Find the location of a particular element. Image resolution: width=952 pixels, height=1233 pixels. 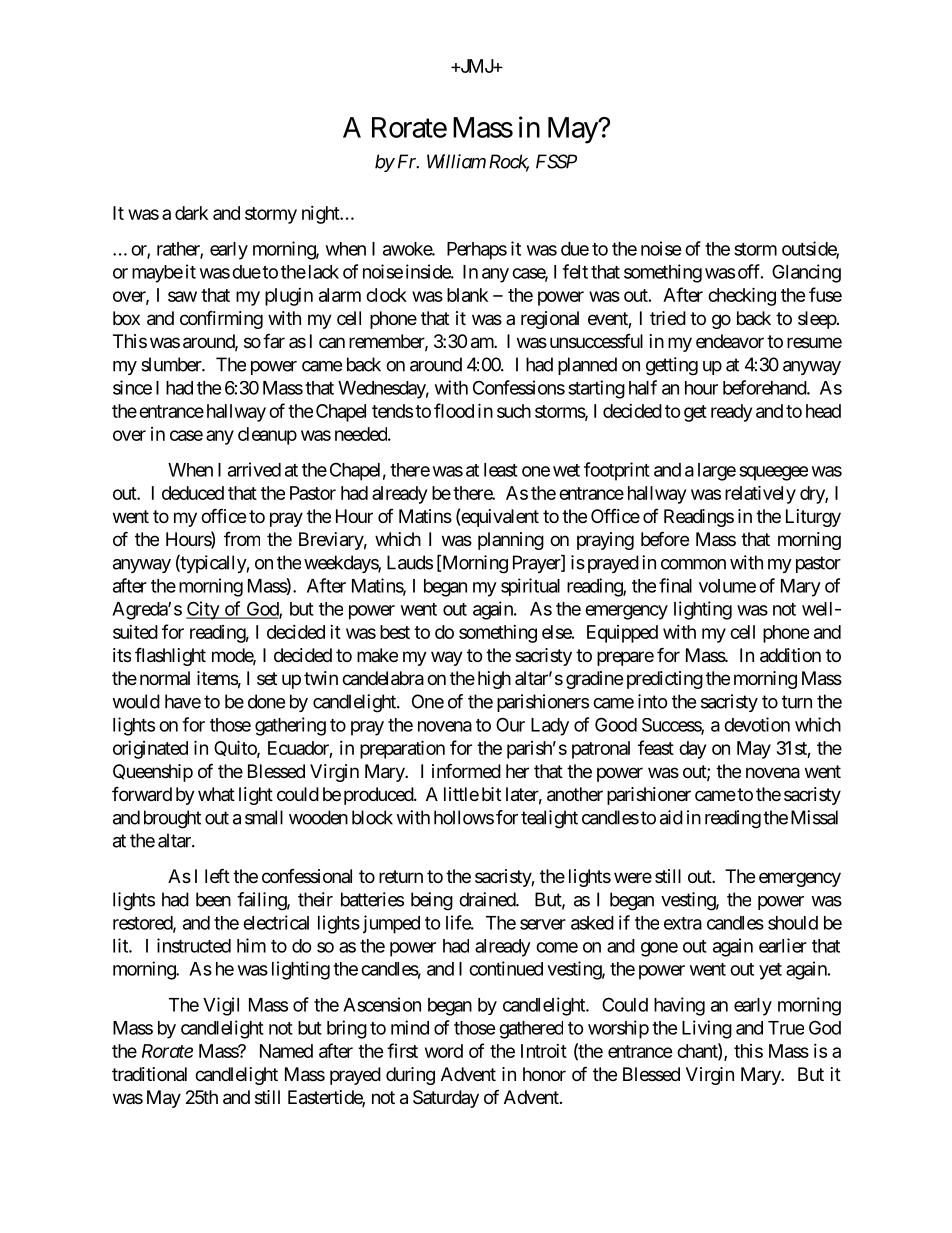

least is located at coordinates (501, 470).
